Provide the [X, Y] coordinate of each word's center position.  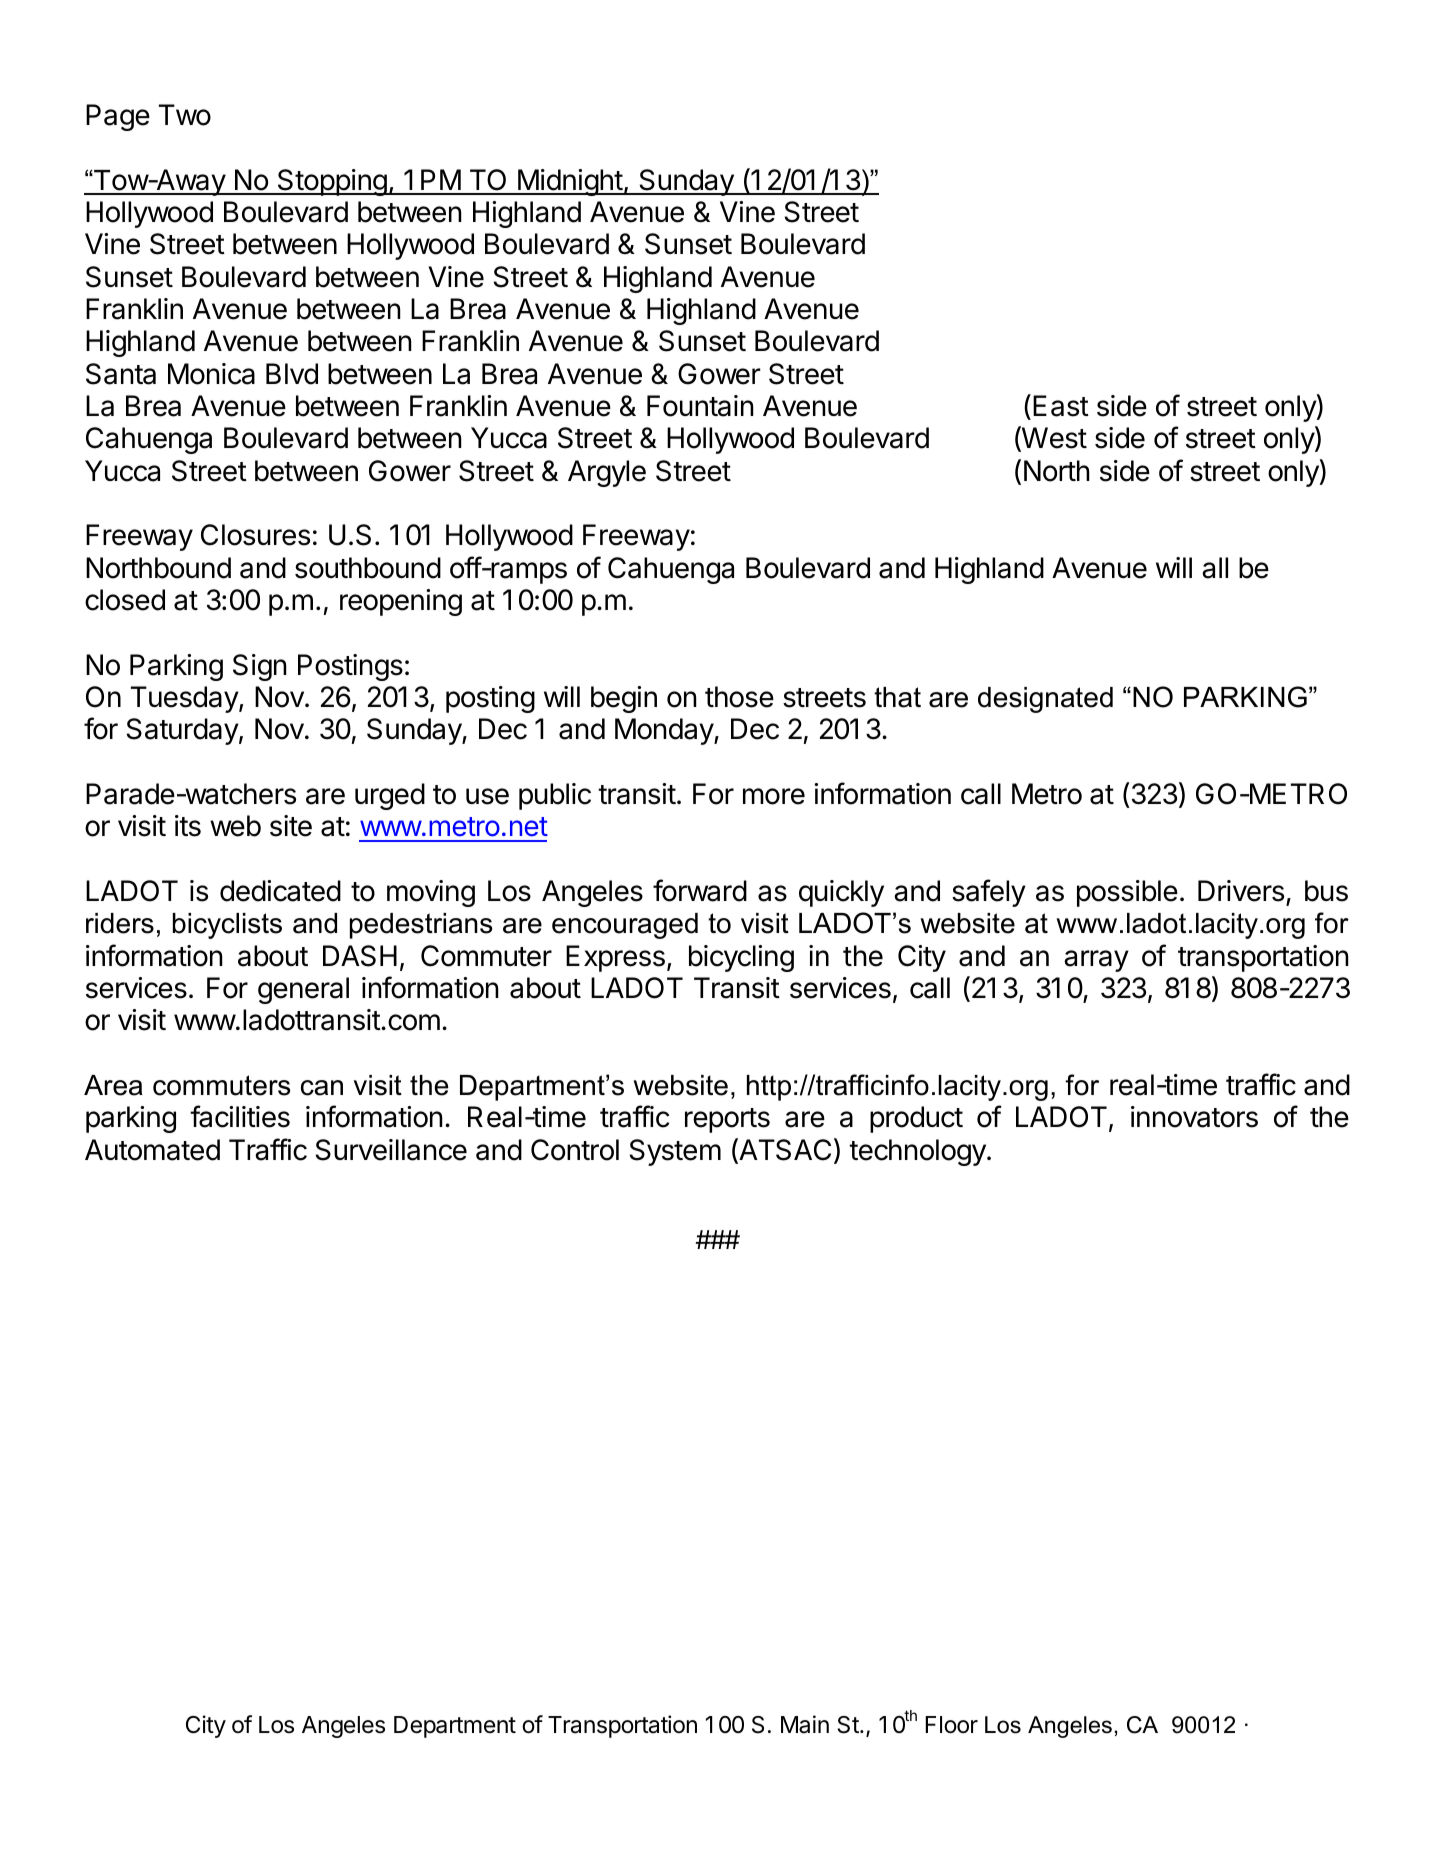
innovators [1194, 1117]
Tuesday [185, 699]
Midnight [570, 182]
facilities [240, 1116]
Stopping [331, 182]
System [675, 1152]
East [1061, 406]
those [739, 697]
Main [805, 1724]
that [897, 697]
